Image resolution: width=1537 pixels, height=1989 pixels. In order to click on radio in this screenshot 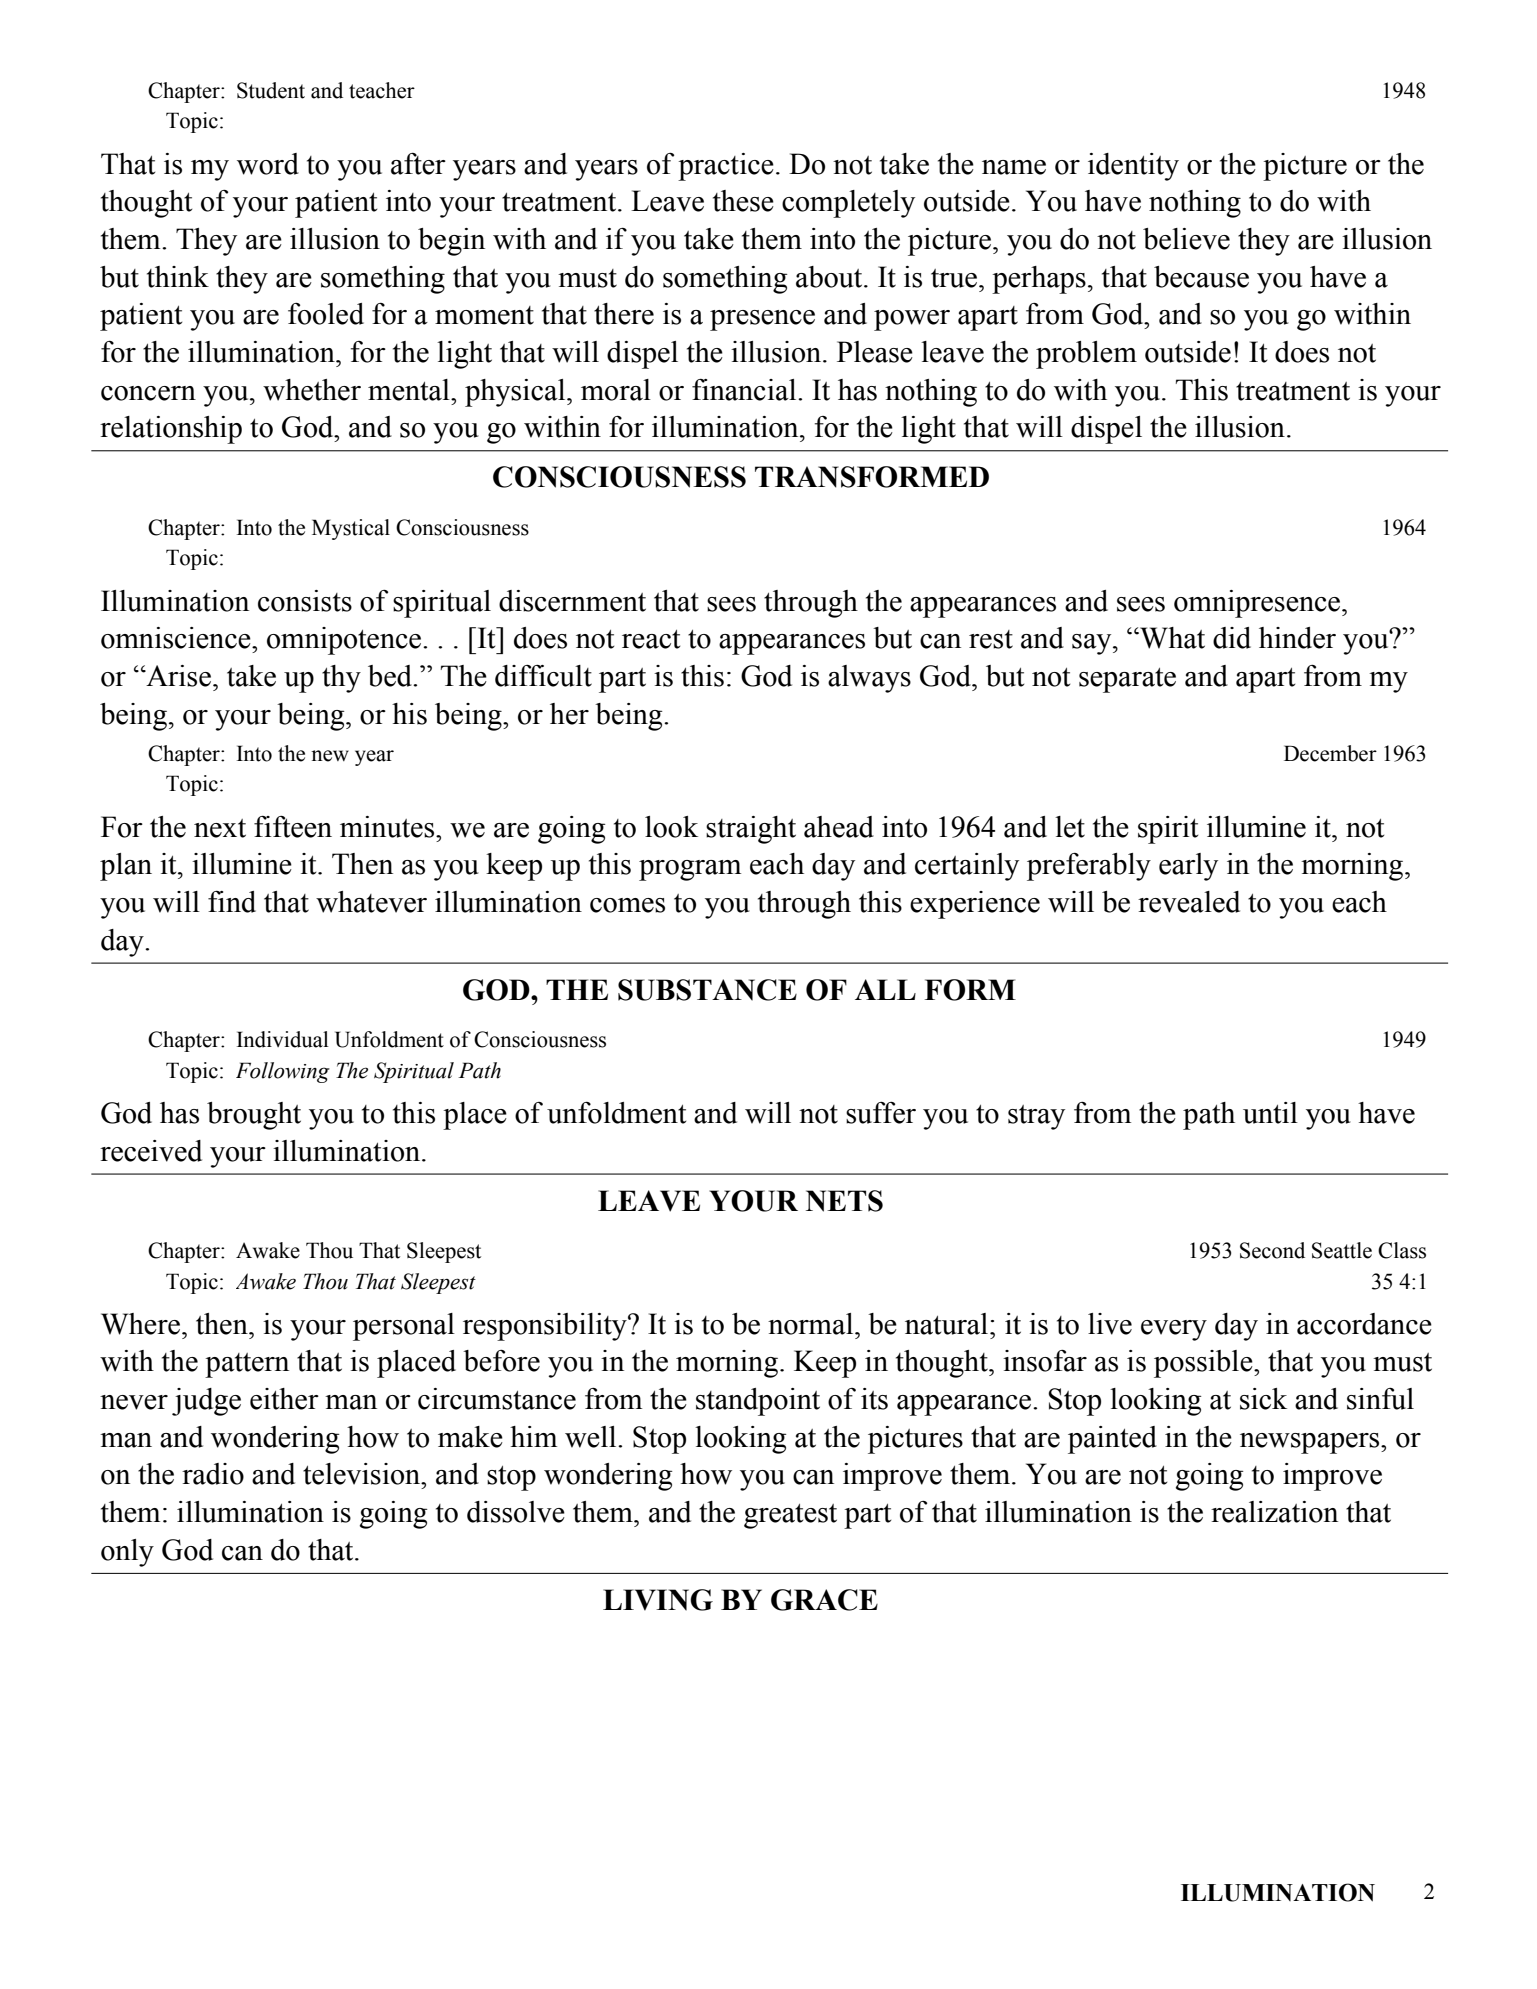, I will do `click(213, 1474)`.
